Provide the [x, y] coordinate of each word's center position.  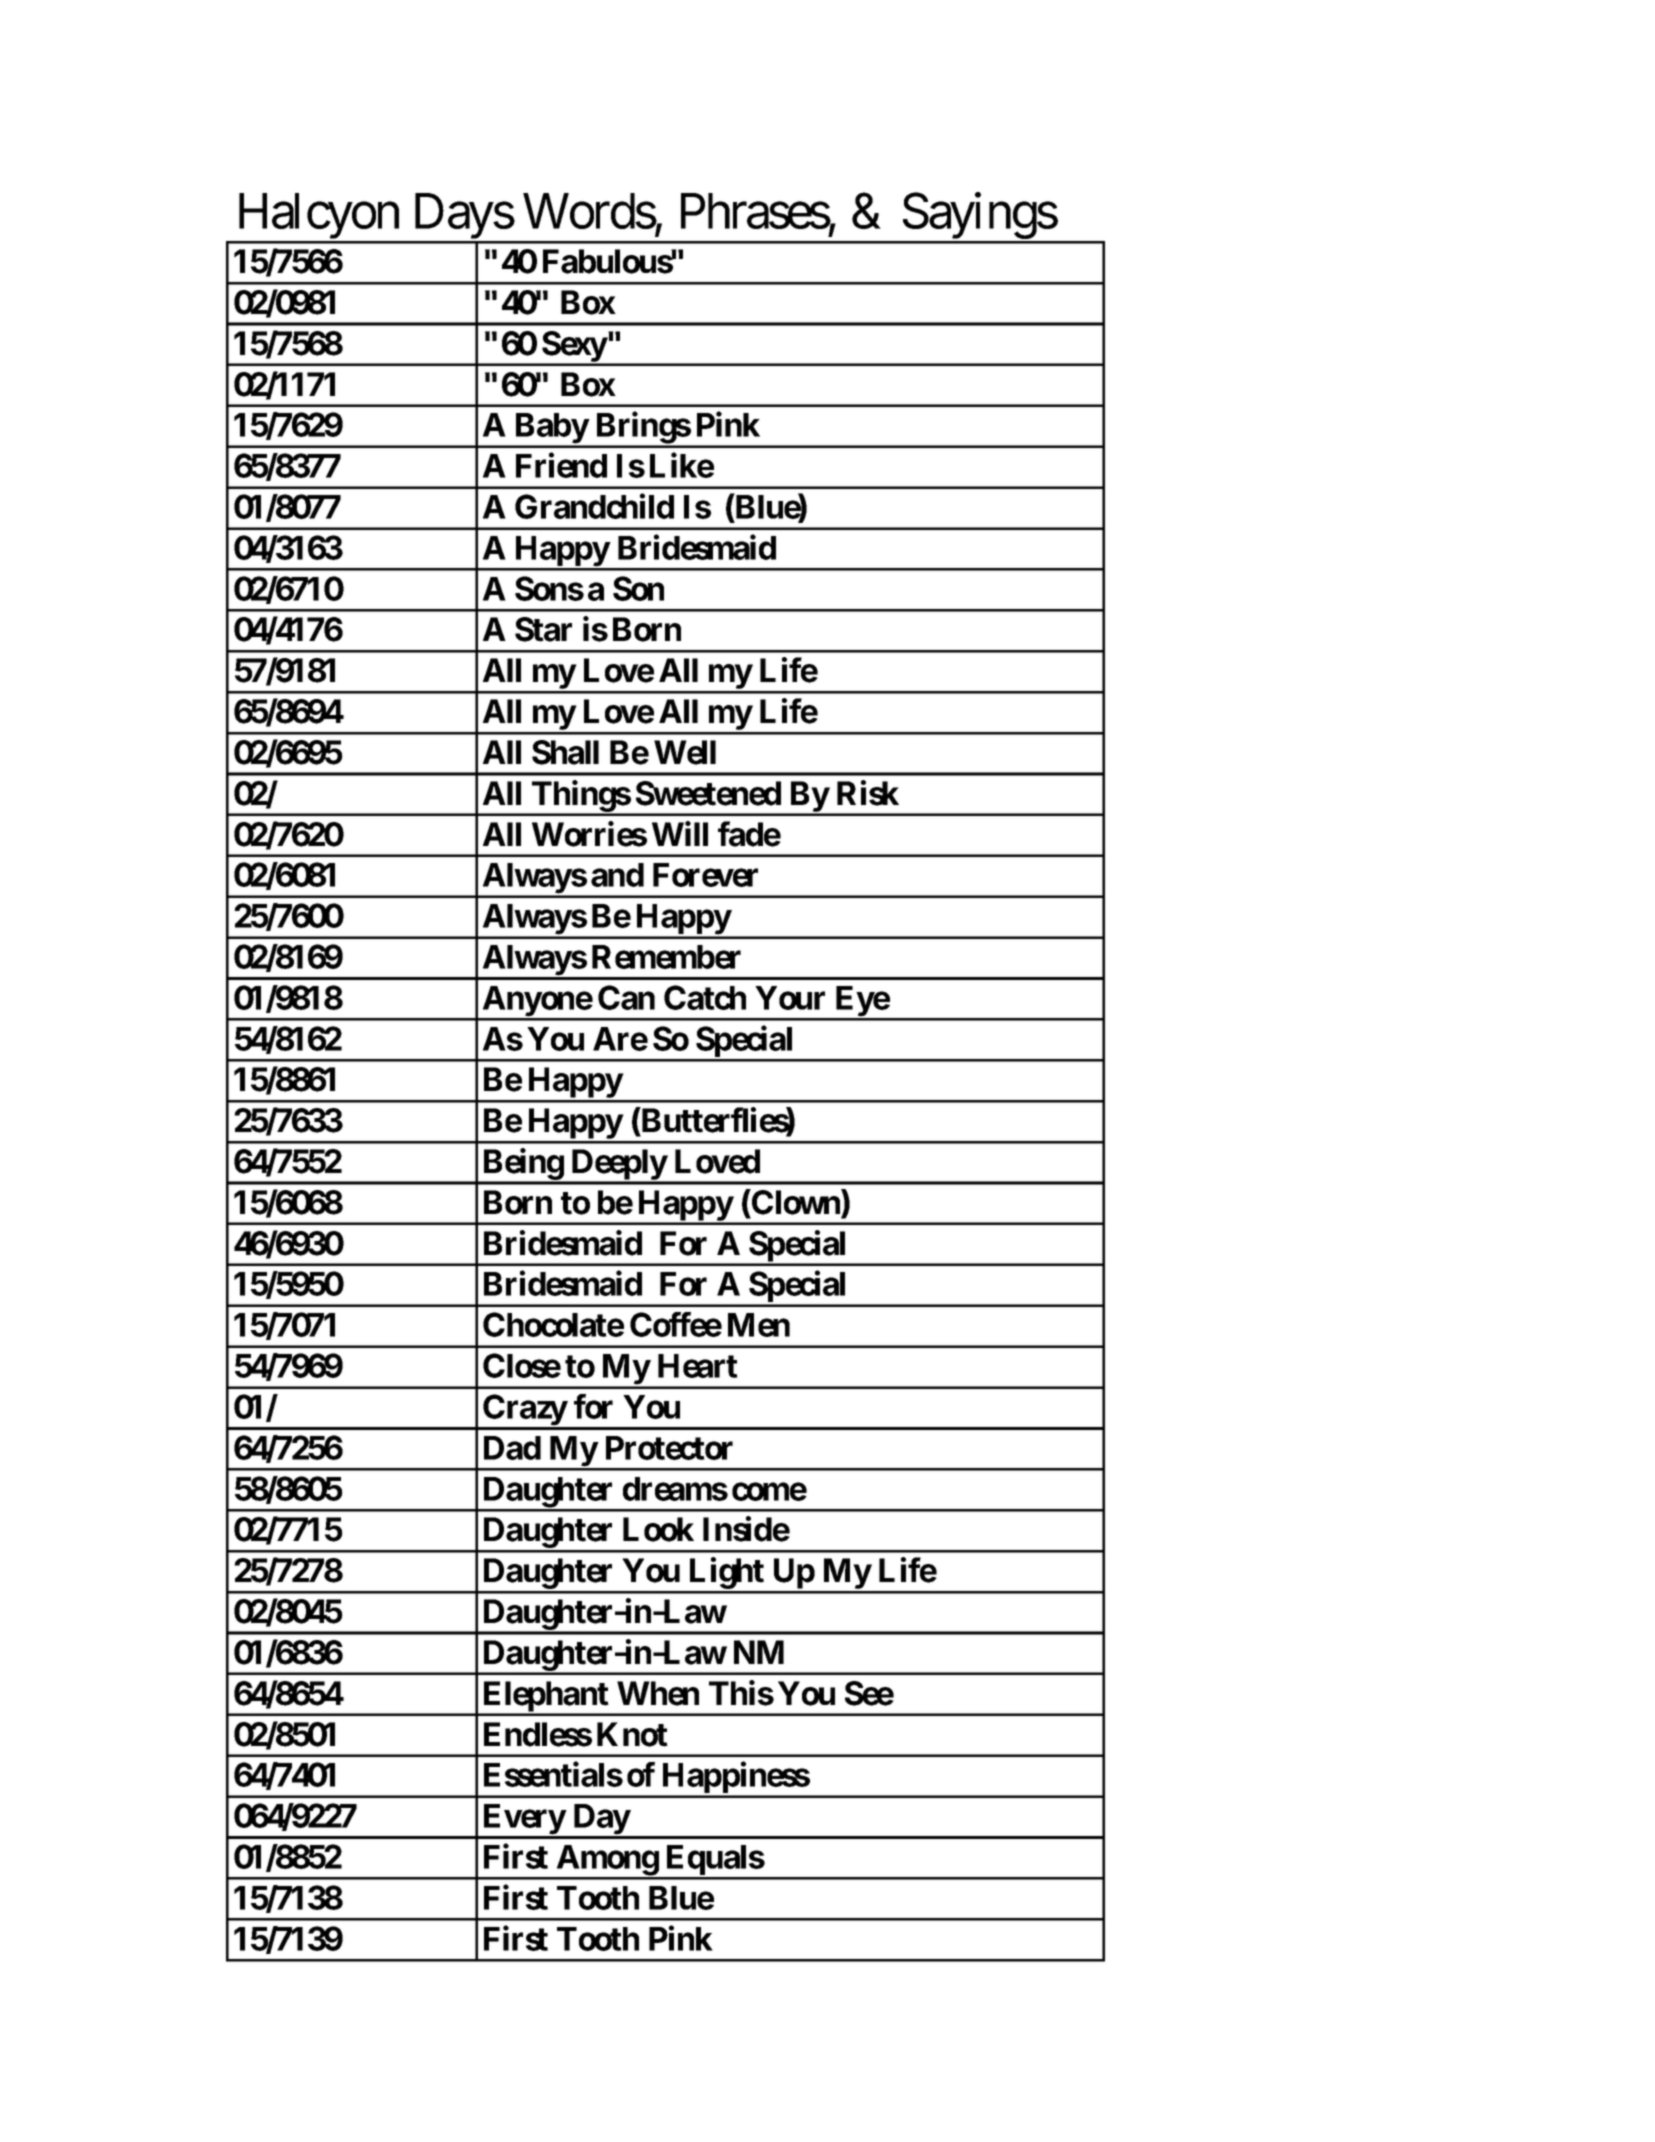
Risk [868, 793]
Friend [561, 465]
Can [626, 997]
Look [658, 1529]
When [658, 1693]
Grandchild [594, 506]
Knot [632, 1734]
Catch [705, 997]
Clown [796, 1203]
